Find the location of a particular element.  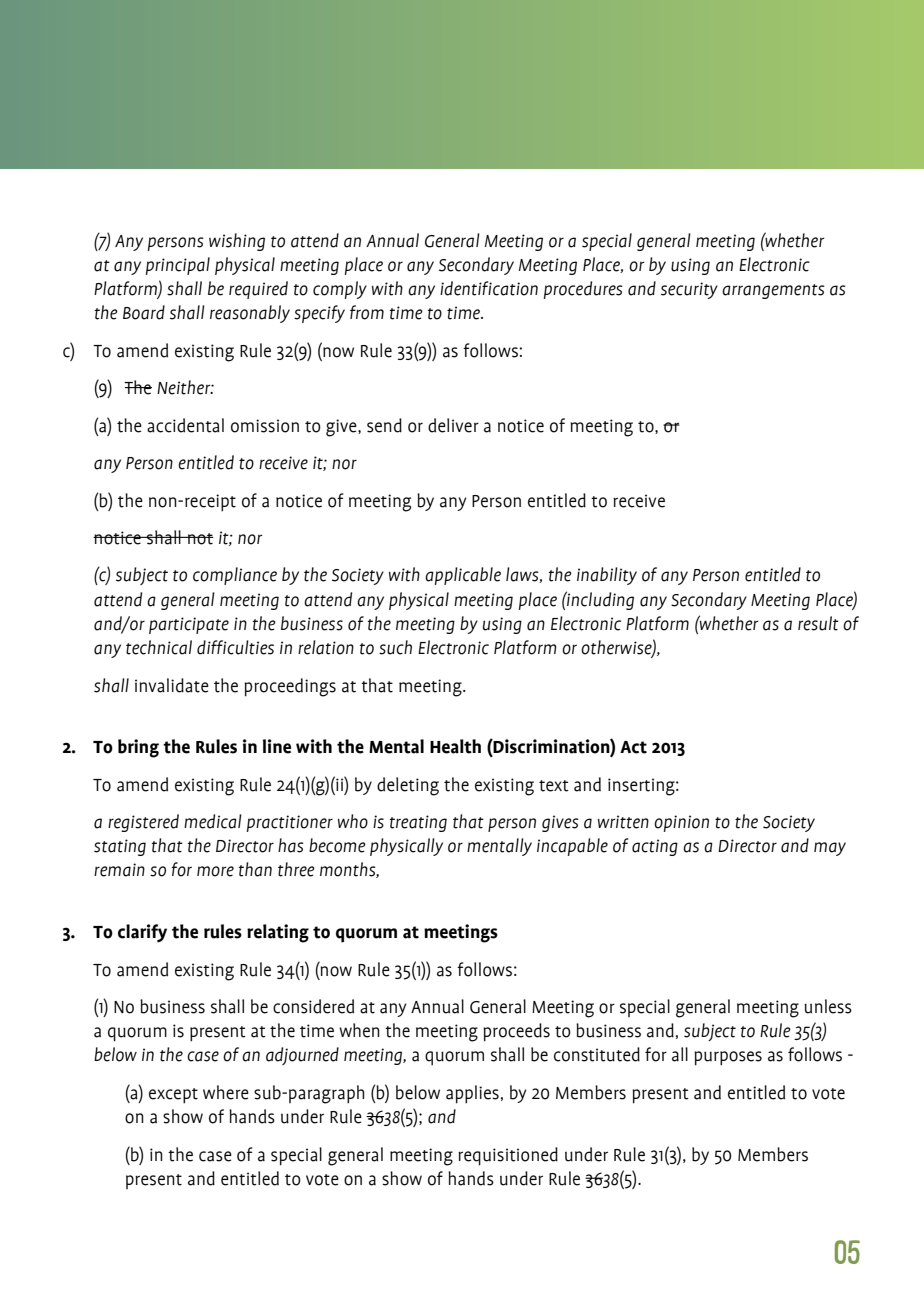

applicable is located at coordinates (463, 576).
